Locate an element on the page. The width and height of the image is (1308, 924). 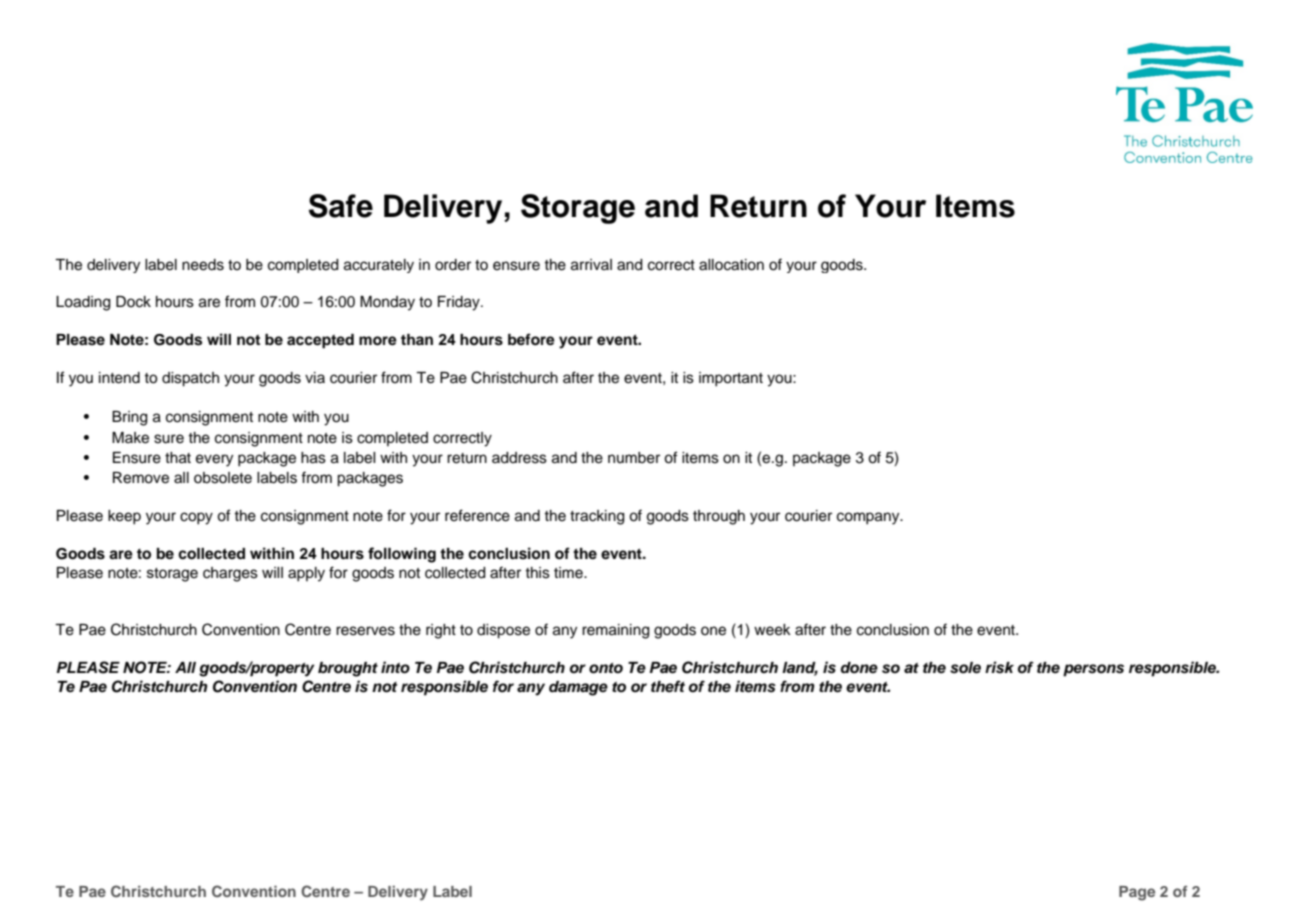
every is located at coordinates (214, 460).
